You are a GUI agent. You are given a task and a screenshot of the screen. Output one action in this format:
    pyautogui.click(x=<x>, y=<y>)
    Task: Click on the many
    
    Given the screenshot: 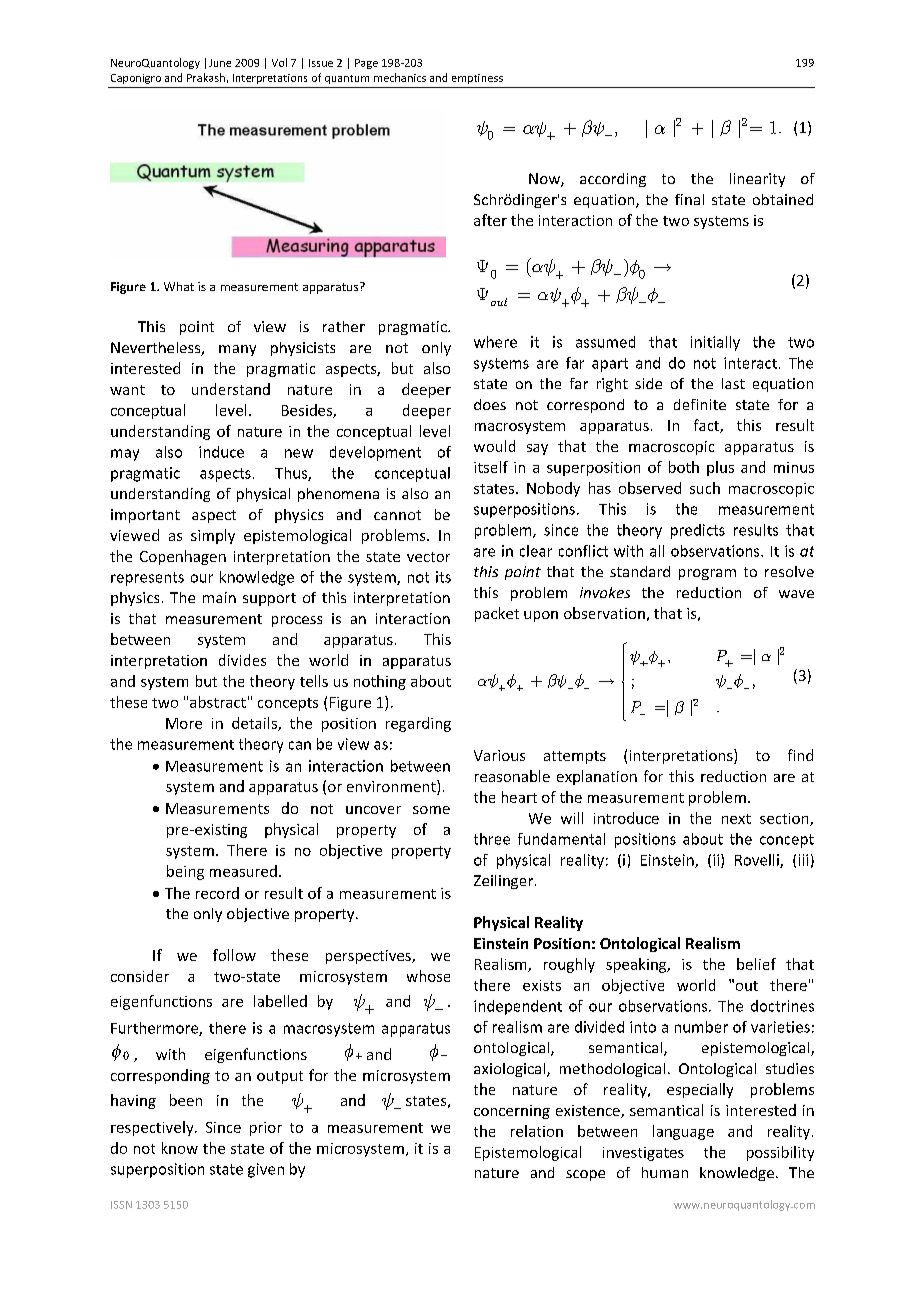 What is the action you would take?
    pyautogui.click(x=237, y=350)
